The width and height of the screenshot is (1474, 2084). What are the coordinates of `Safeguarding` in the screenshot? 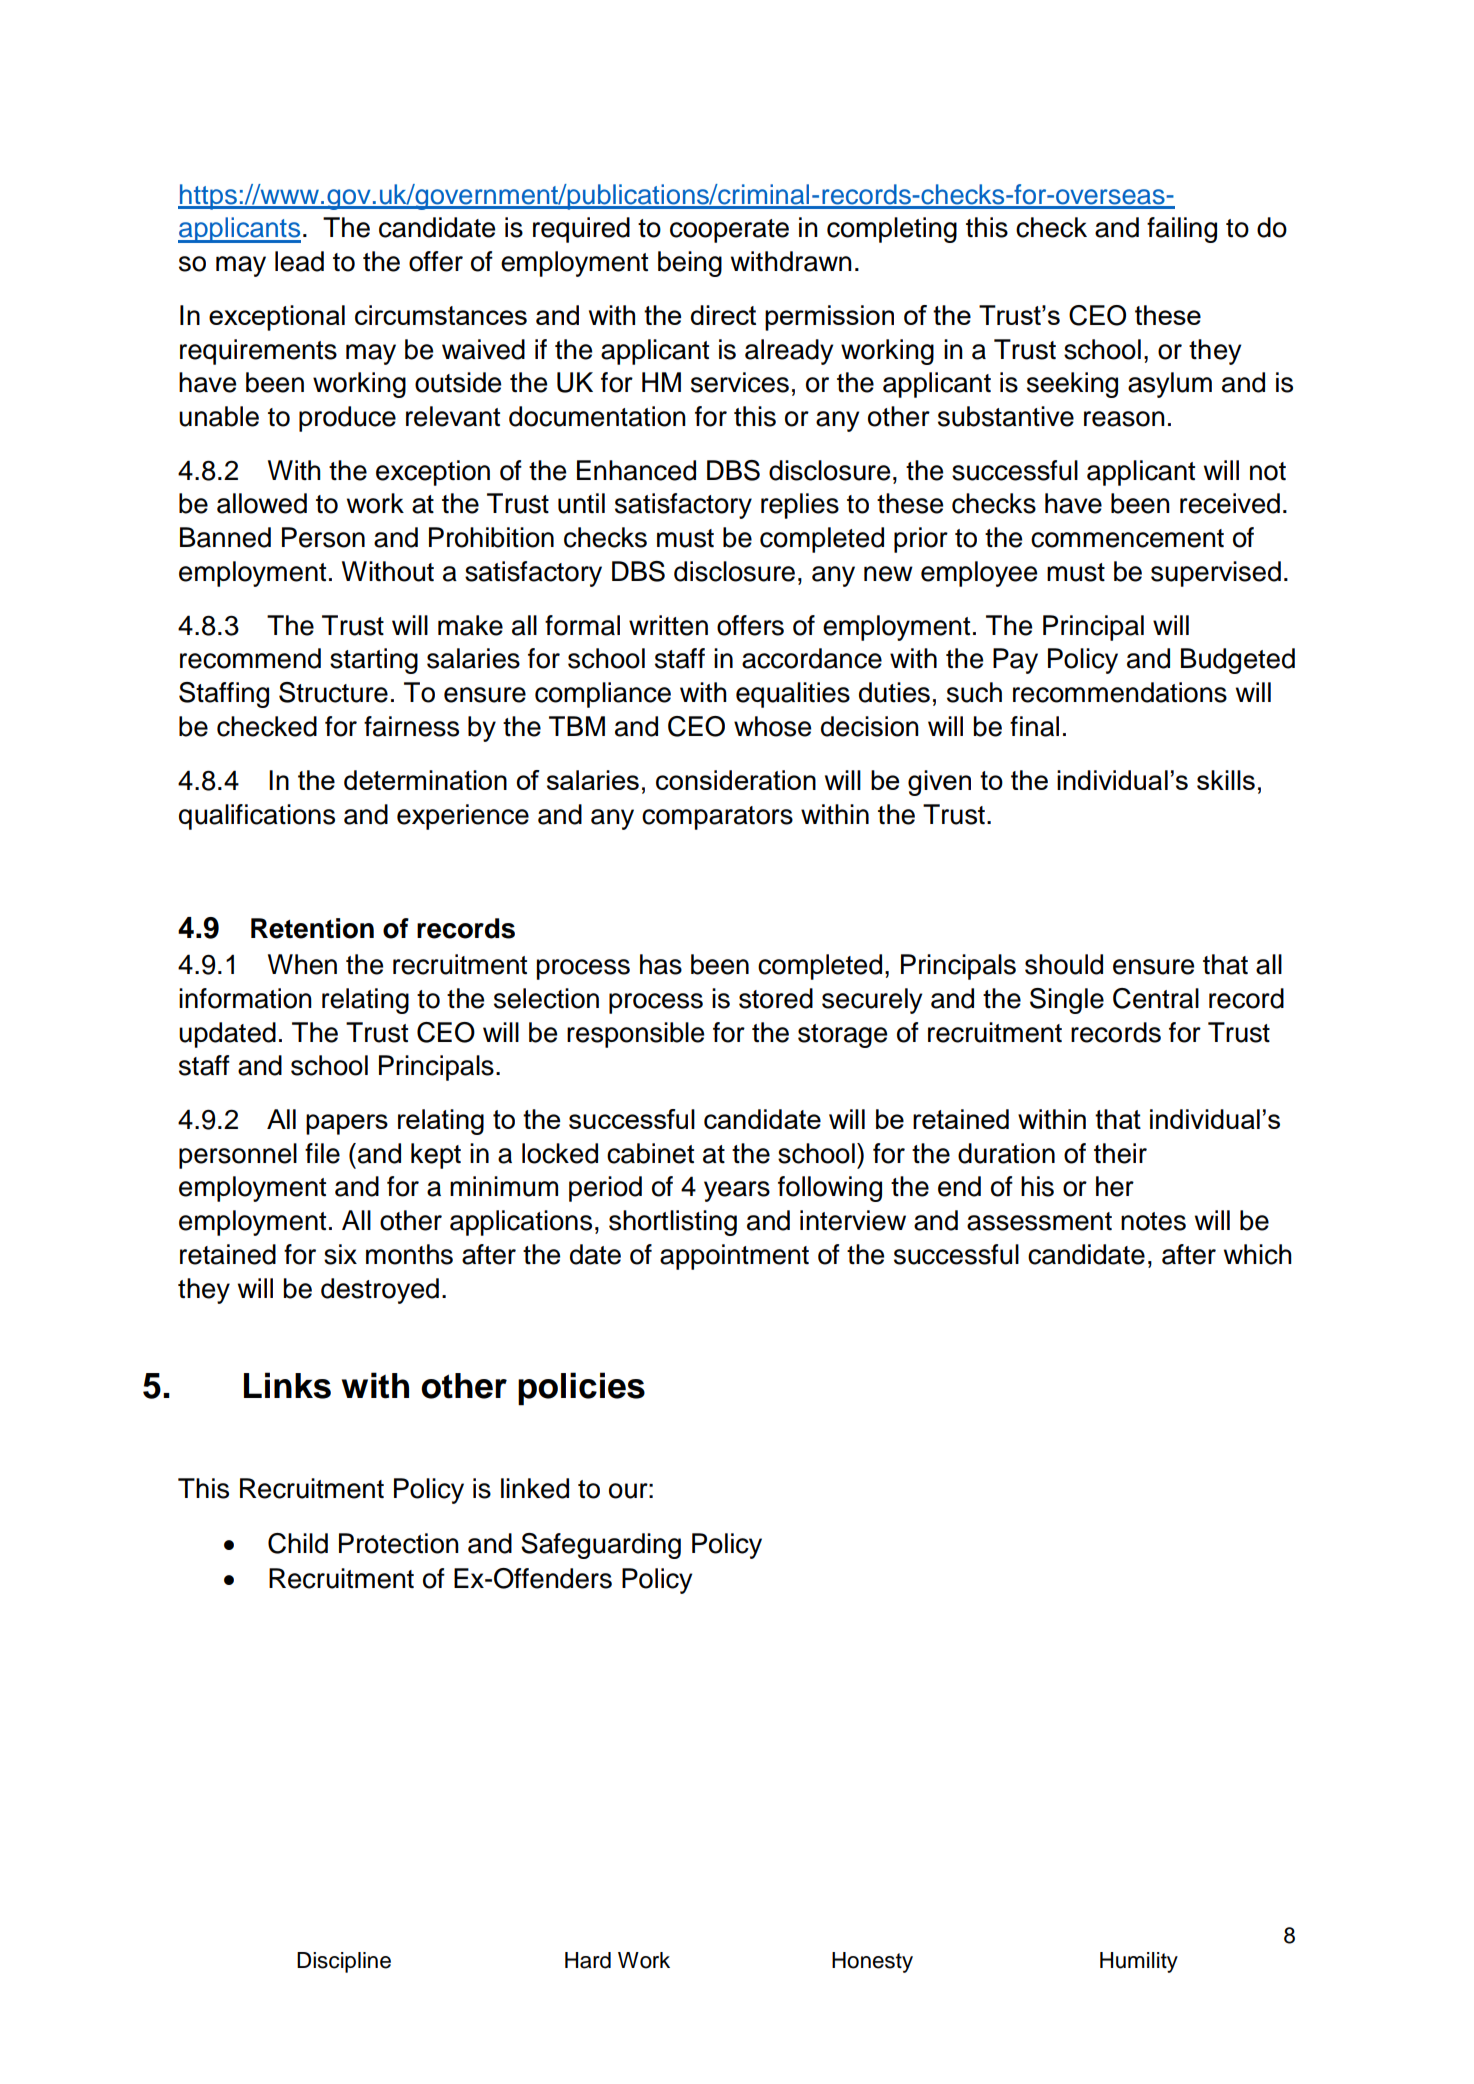 It's located at (601, 1546).
